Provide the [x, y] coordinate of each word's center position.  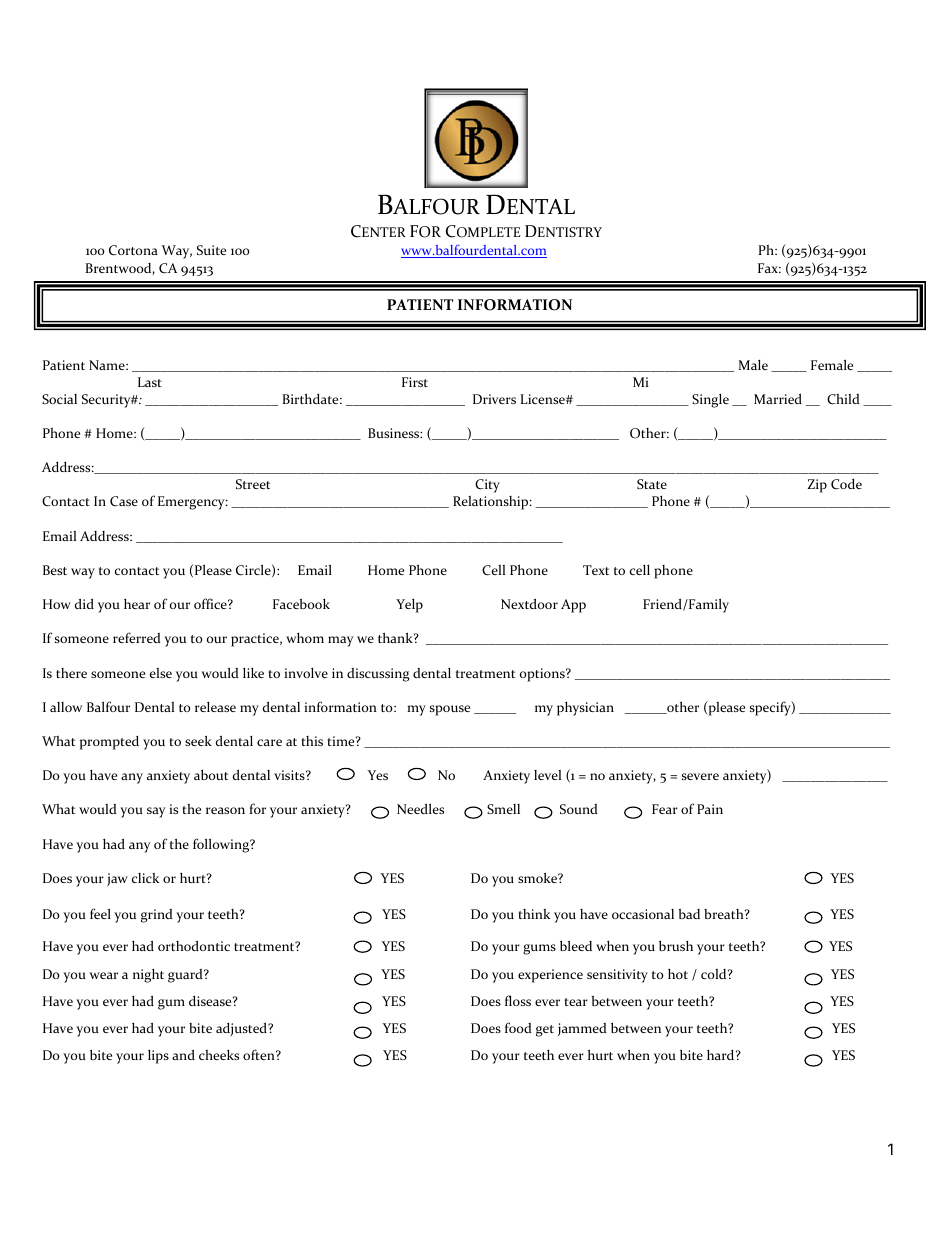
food [518, 1027]
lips [158, 1057]
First [415, 382]
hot [678, 974]
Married [778, 398]
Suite [211, 250]
